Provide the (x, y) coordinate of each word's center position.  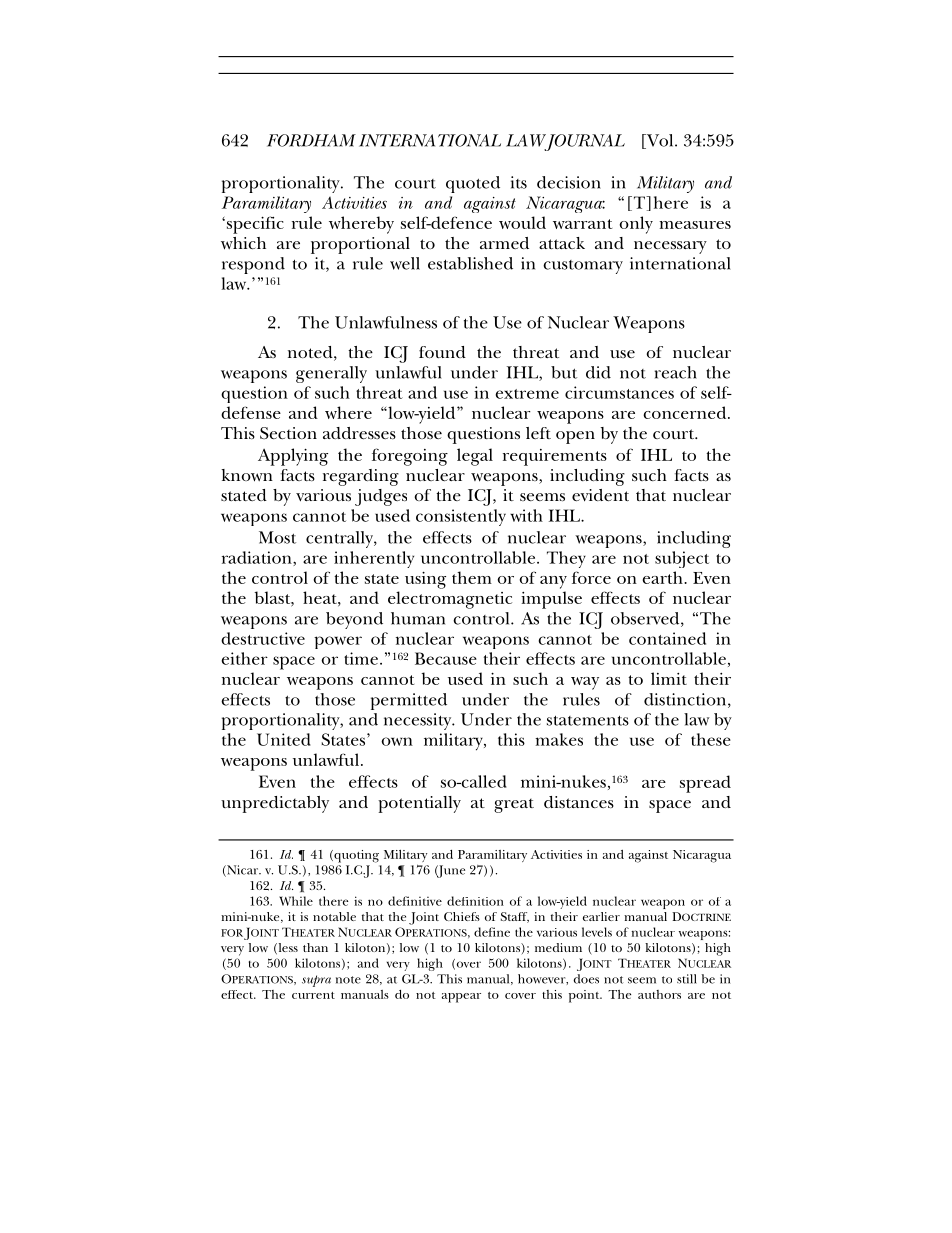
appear (461, 998)
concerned (686, 412)
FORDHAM (311, 140)
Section (288, 433)
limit (669, 678)
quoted (473, 184)
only (636, 225)
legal (475, 457)
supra (316, 981)
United (284, 739)
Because (446, 658)
